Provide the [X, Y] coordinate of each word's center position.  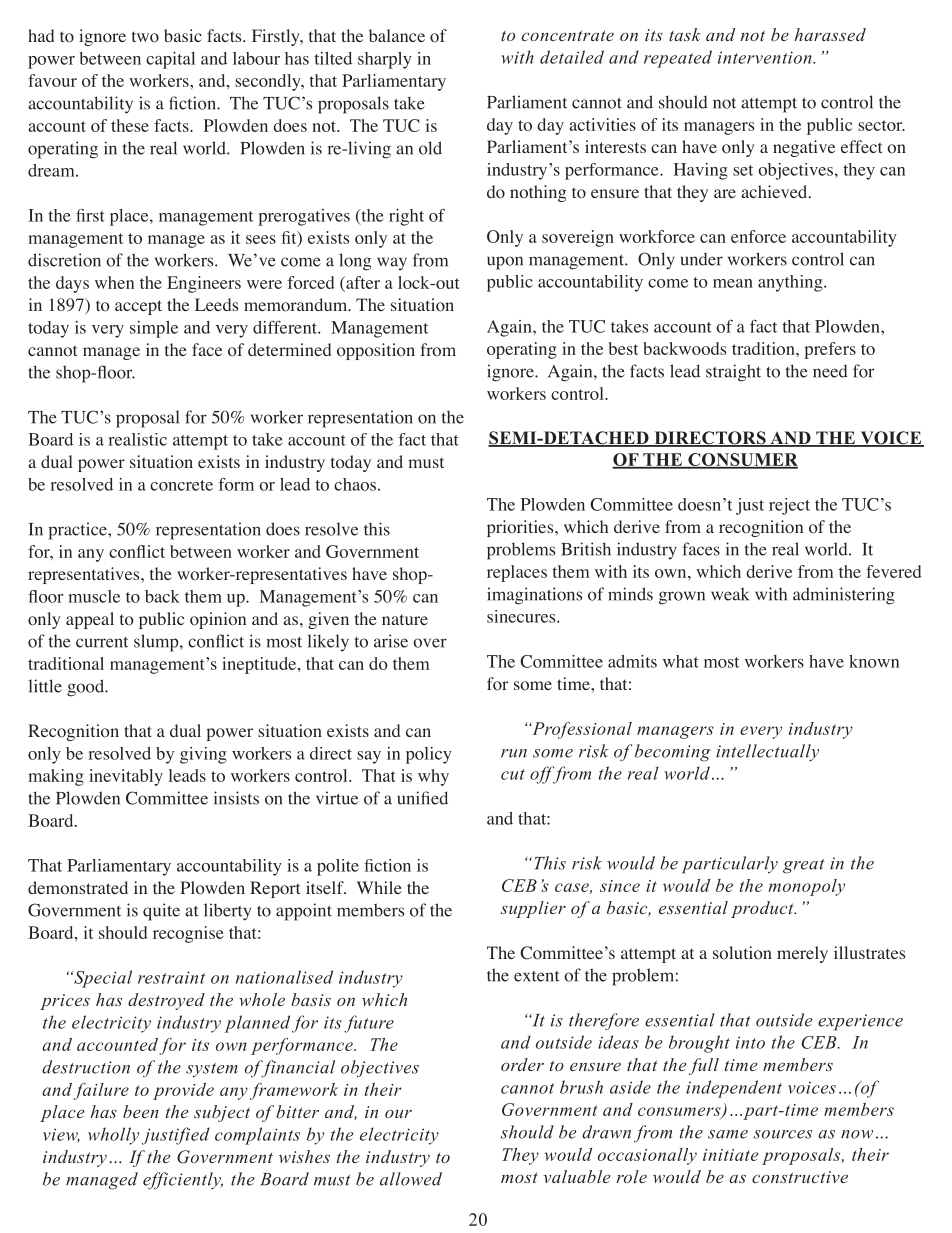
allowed [411, 1179]
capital [170, 60]
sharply [385, 60]
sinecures [522, 616]
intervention [766, 57]
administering [844, 596]
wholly [113, 1136]
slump [157, 643]
